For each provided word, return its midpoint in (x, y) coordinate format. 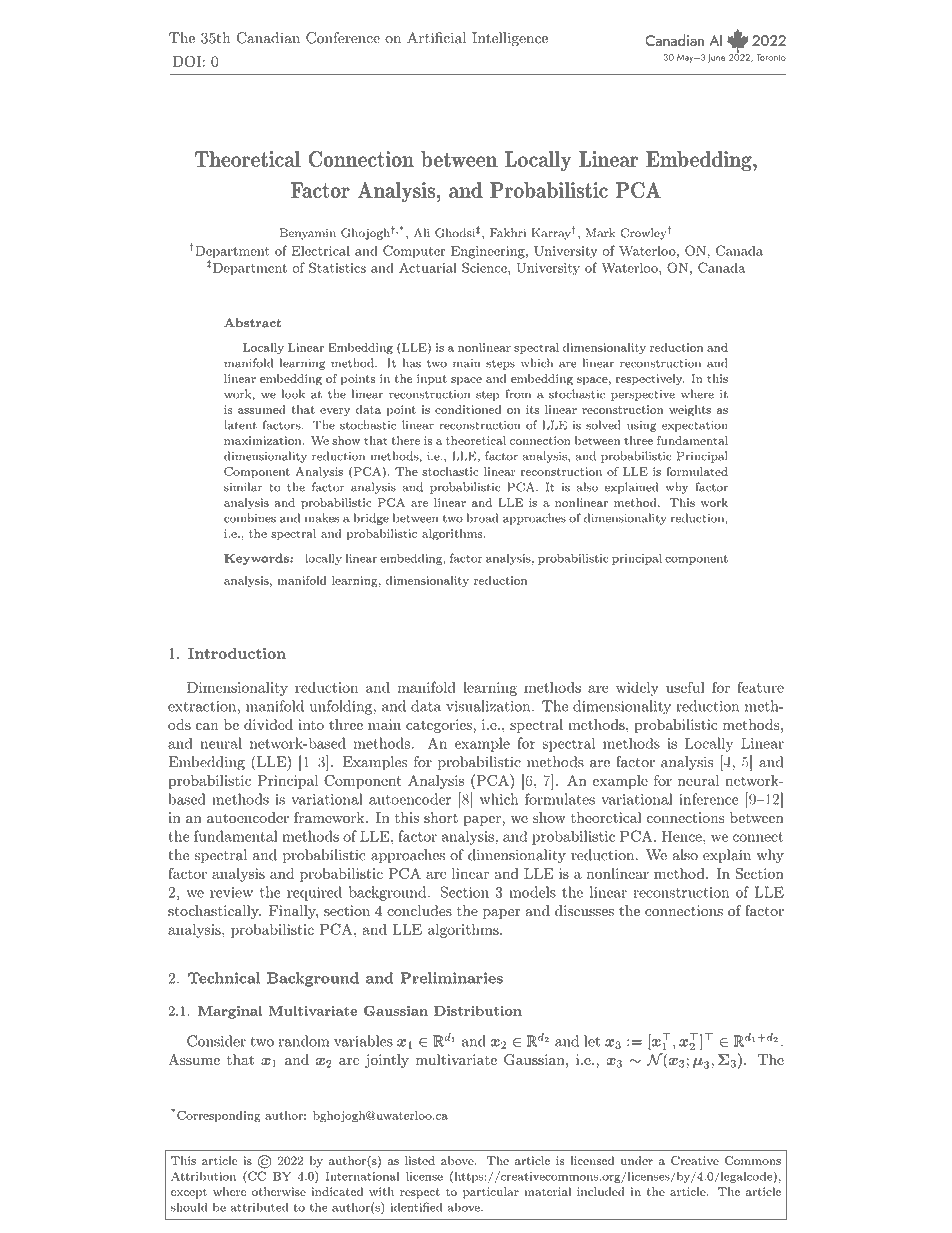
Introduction (237, 653)
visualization (488, 706)
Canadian (268, 38)
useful (685, 687)
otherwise (279, 1191)
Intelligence (510, 39)
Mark (600, 233)
